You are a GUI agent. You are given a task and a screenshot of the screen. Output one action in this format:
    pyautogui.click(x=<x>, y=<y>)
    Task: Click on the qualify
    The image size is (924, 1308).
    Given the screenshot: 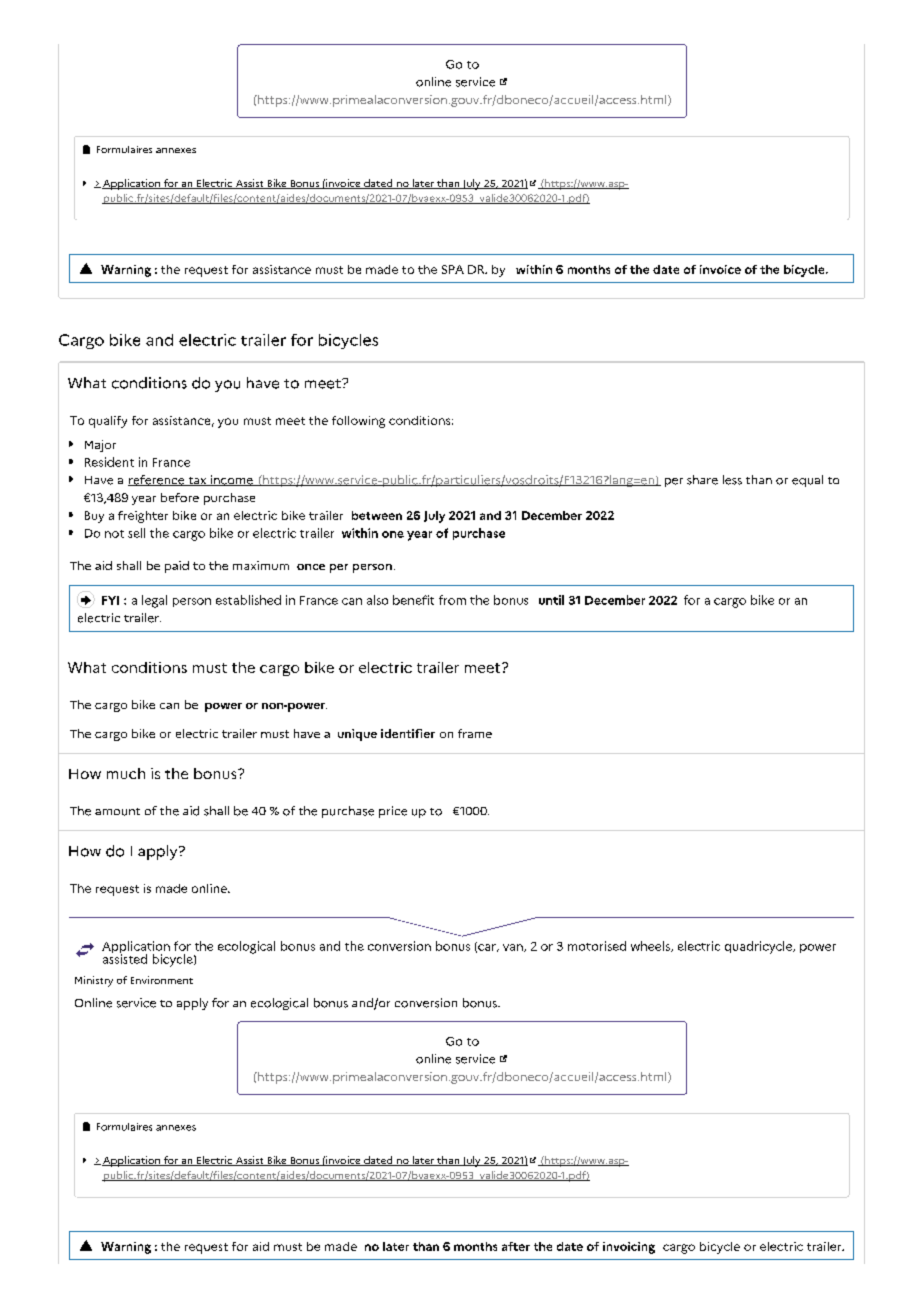 What is the action you would take?
    pyautogui.click(x=108, y=422)
